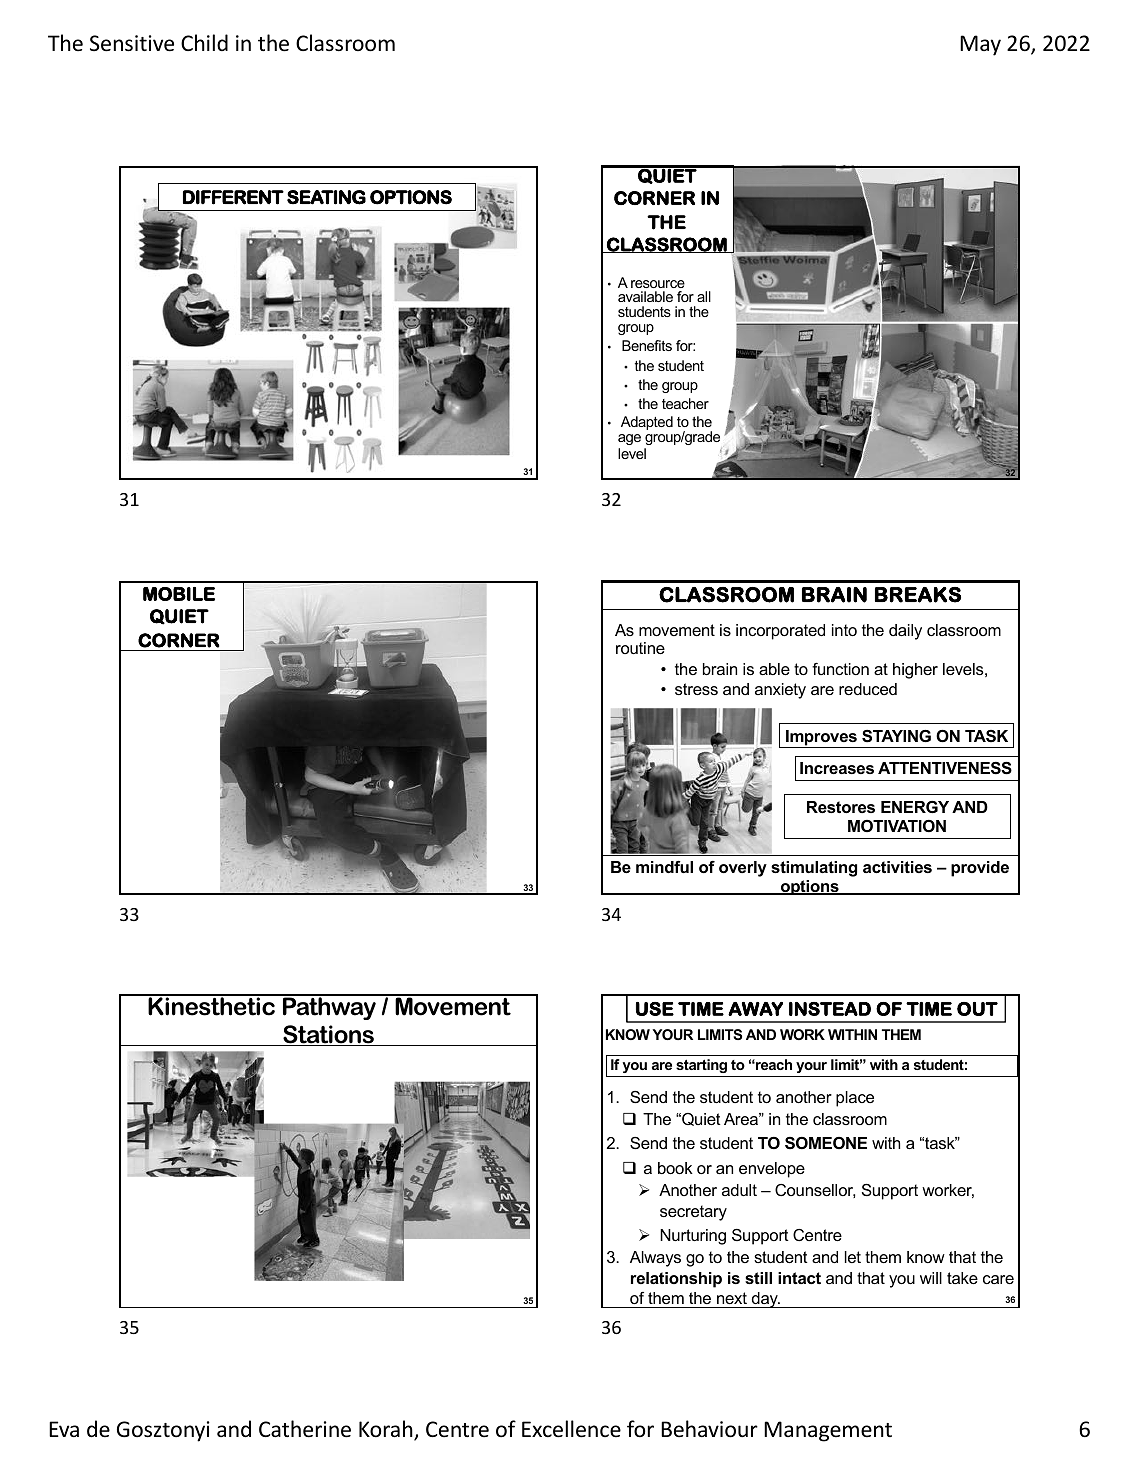 This document has width=1139, height=1474. Describe the element at coordinates (675, 1168) in the document. I see `book` at that location.
